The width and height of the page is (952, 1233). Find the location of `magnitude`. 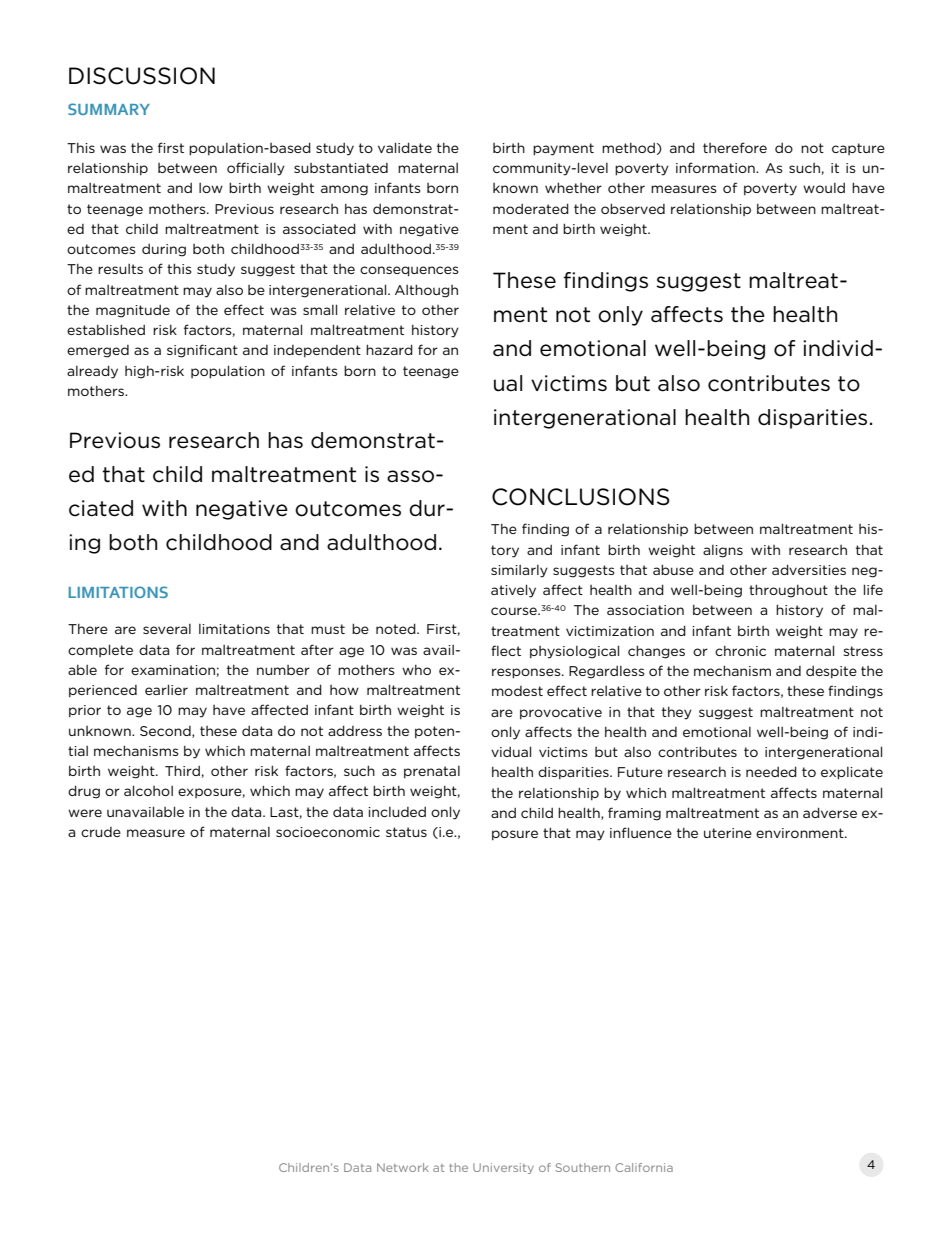

magnitude is located at coordinates (133, 311).
